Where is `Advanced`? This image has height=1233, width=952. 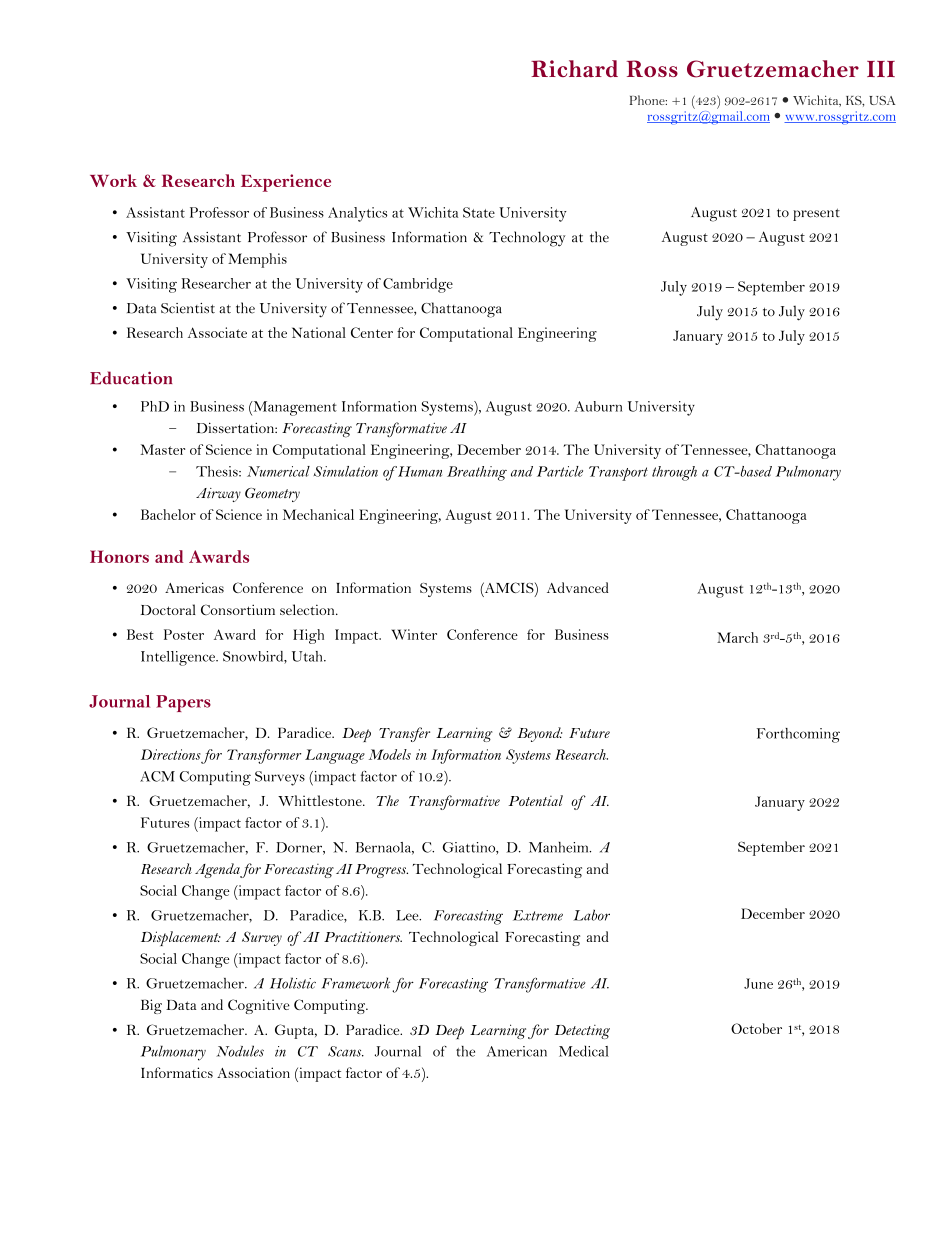
Advanced is located at coordinates (578, 587).
